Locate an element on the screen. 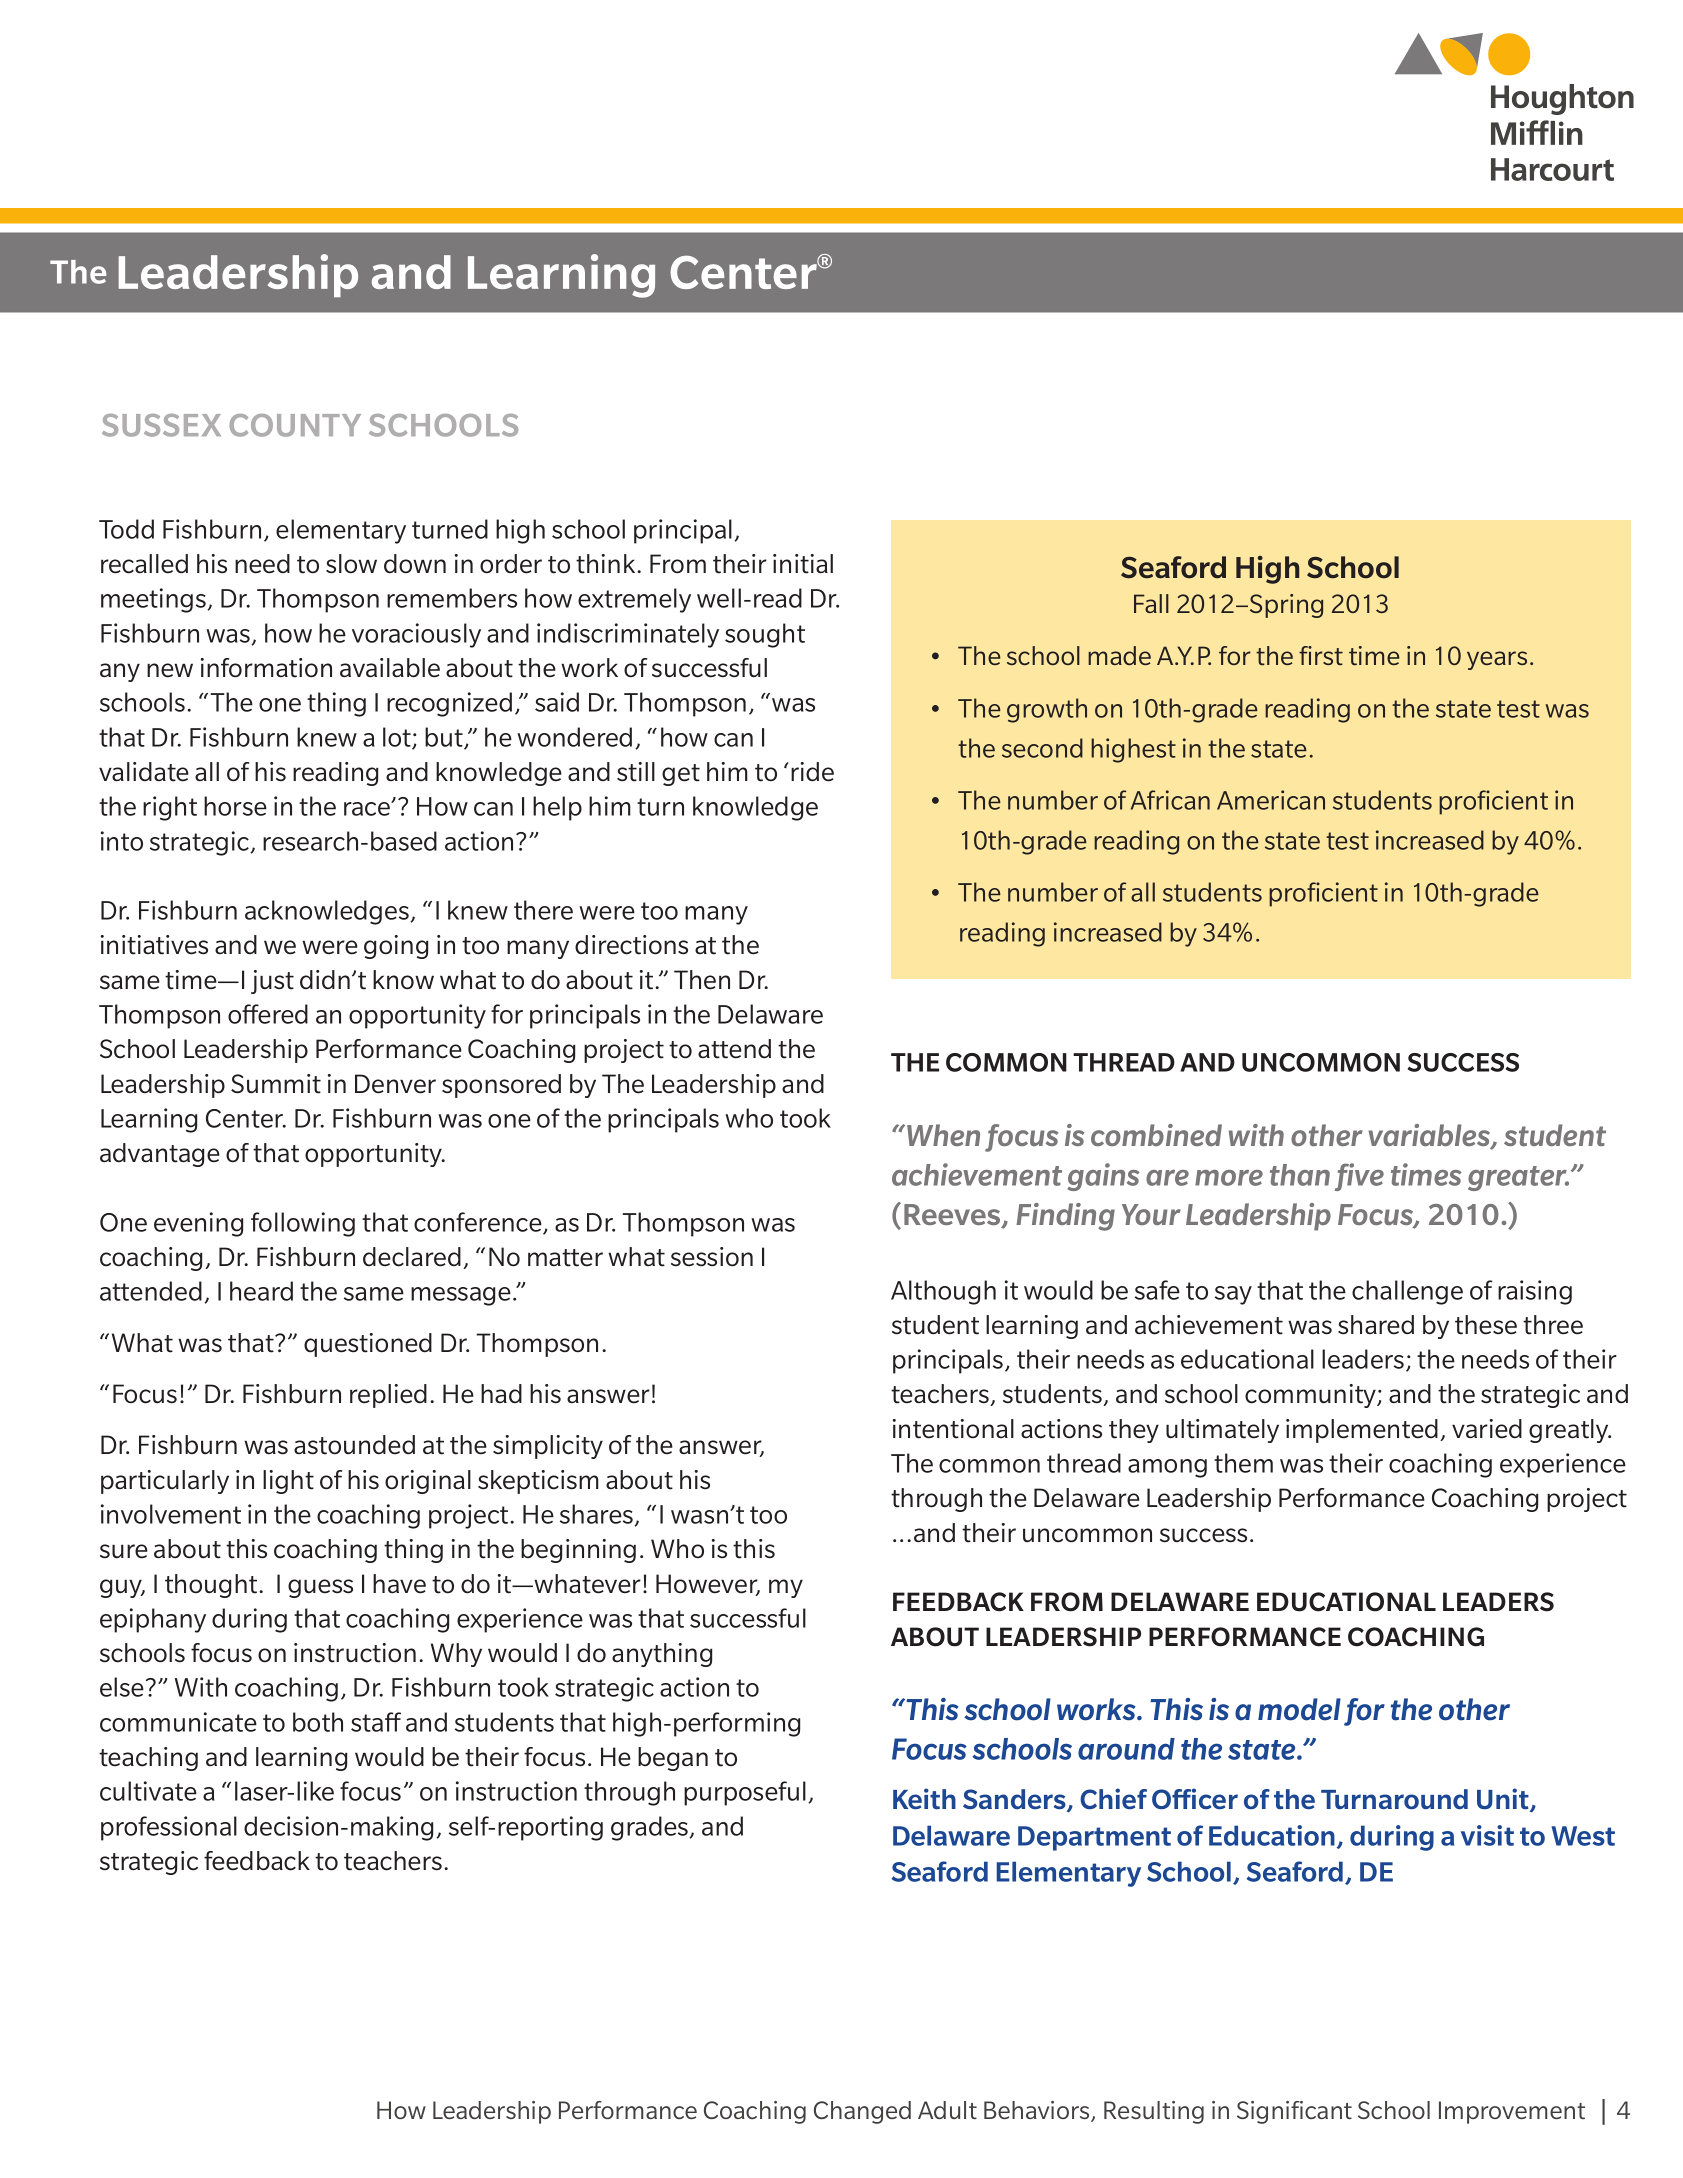 The width and height of the screenshot is (1683, 2178). first is located at coordinates (1321, 655).
